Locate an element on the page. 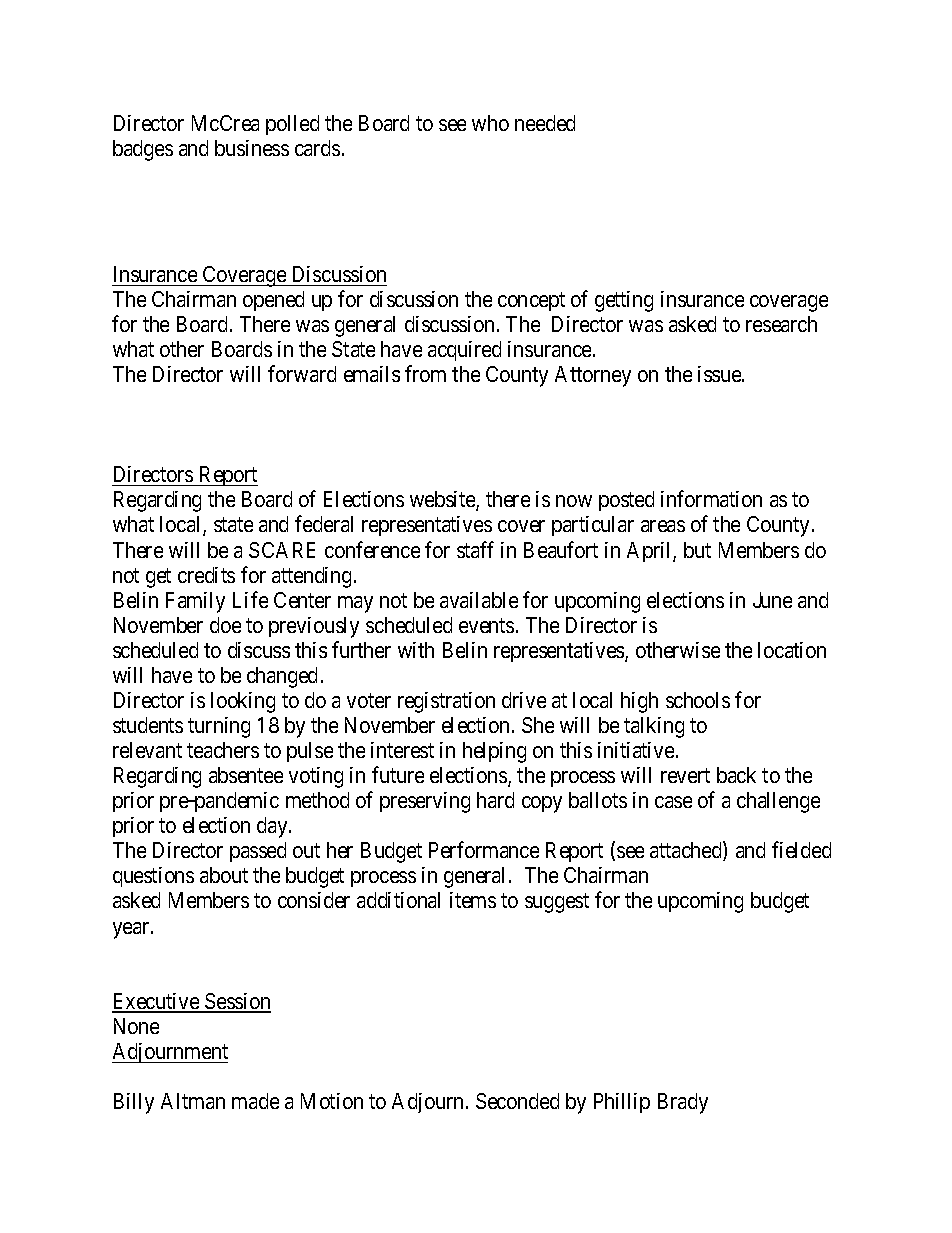  who is located at coordinates (490, 123).
